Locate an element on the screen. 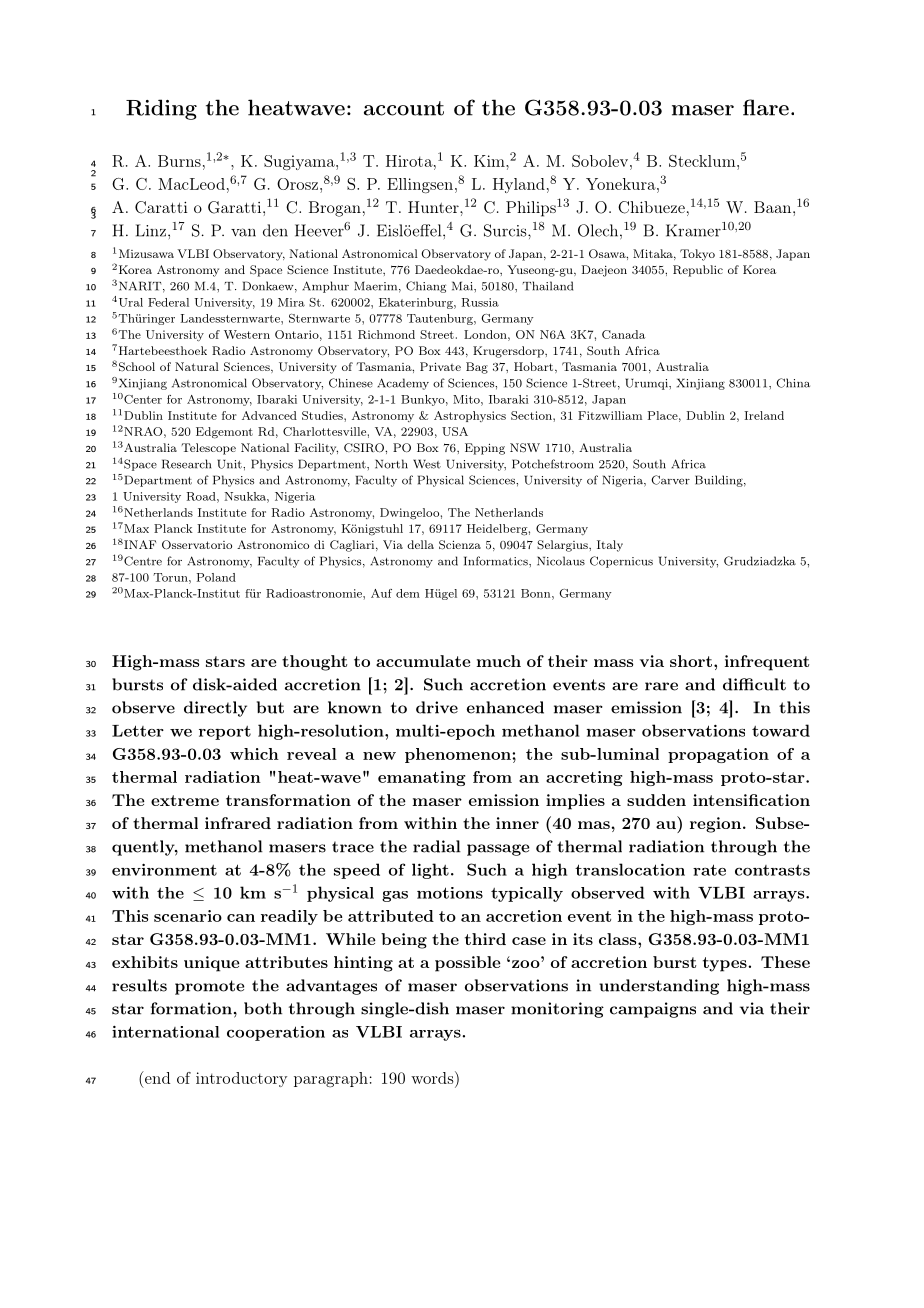 This screenshot has width=924, height=1308. Urumqi is located at coordinates (647, 384).
